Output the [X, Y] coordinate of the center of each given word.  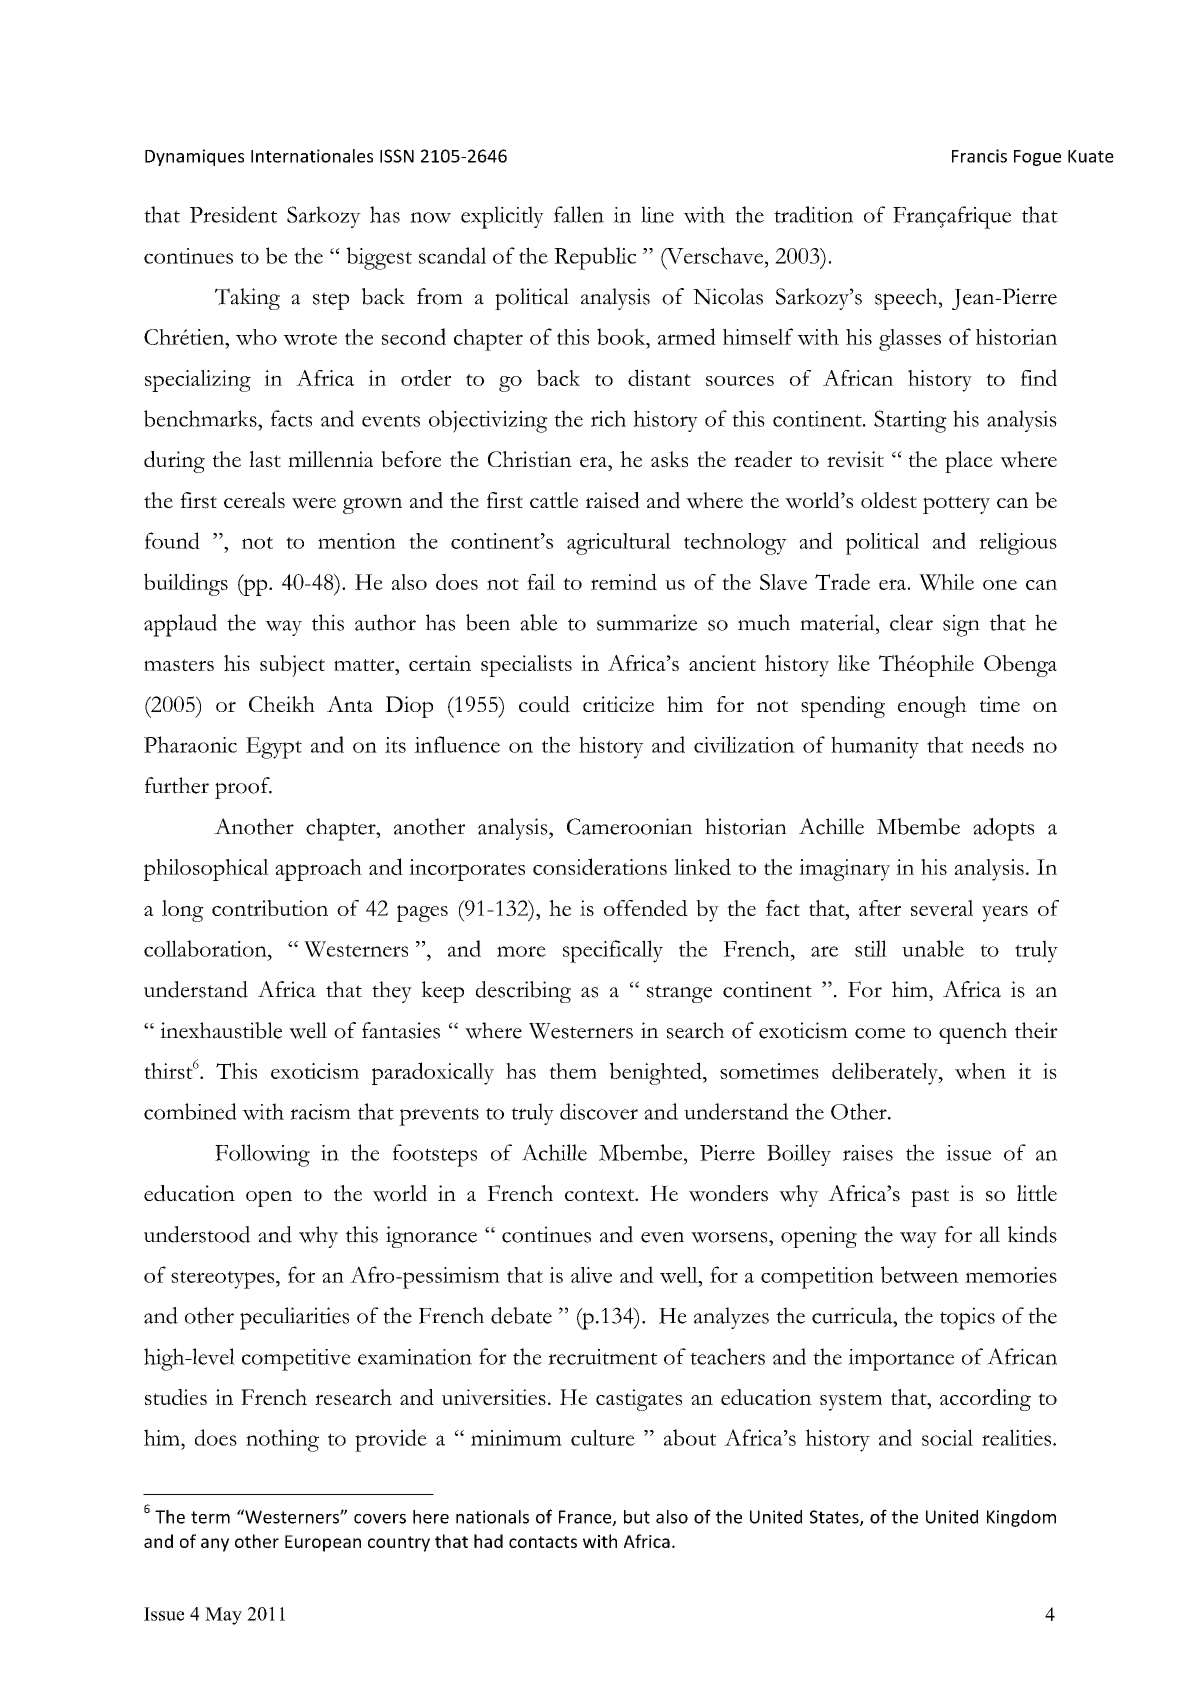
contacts [543, 1542]
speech [907, 299]
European [323, 1543]
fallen [579, 214]
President [233, 214]
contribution [270, 908]
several [942, 908]
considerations [600, 866]
